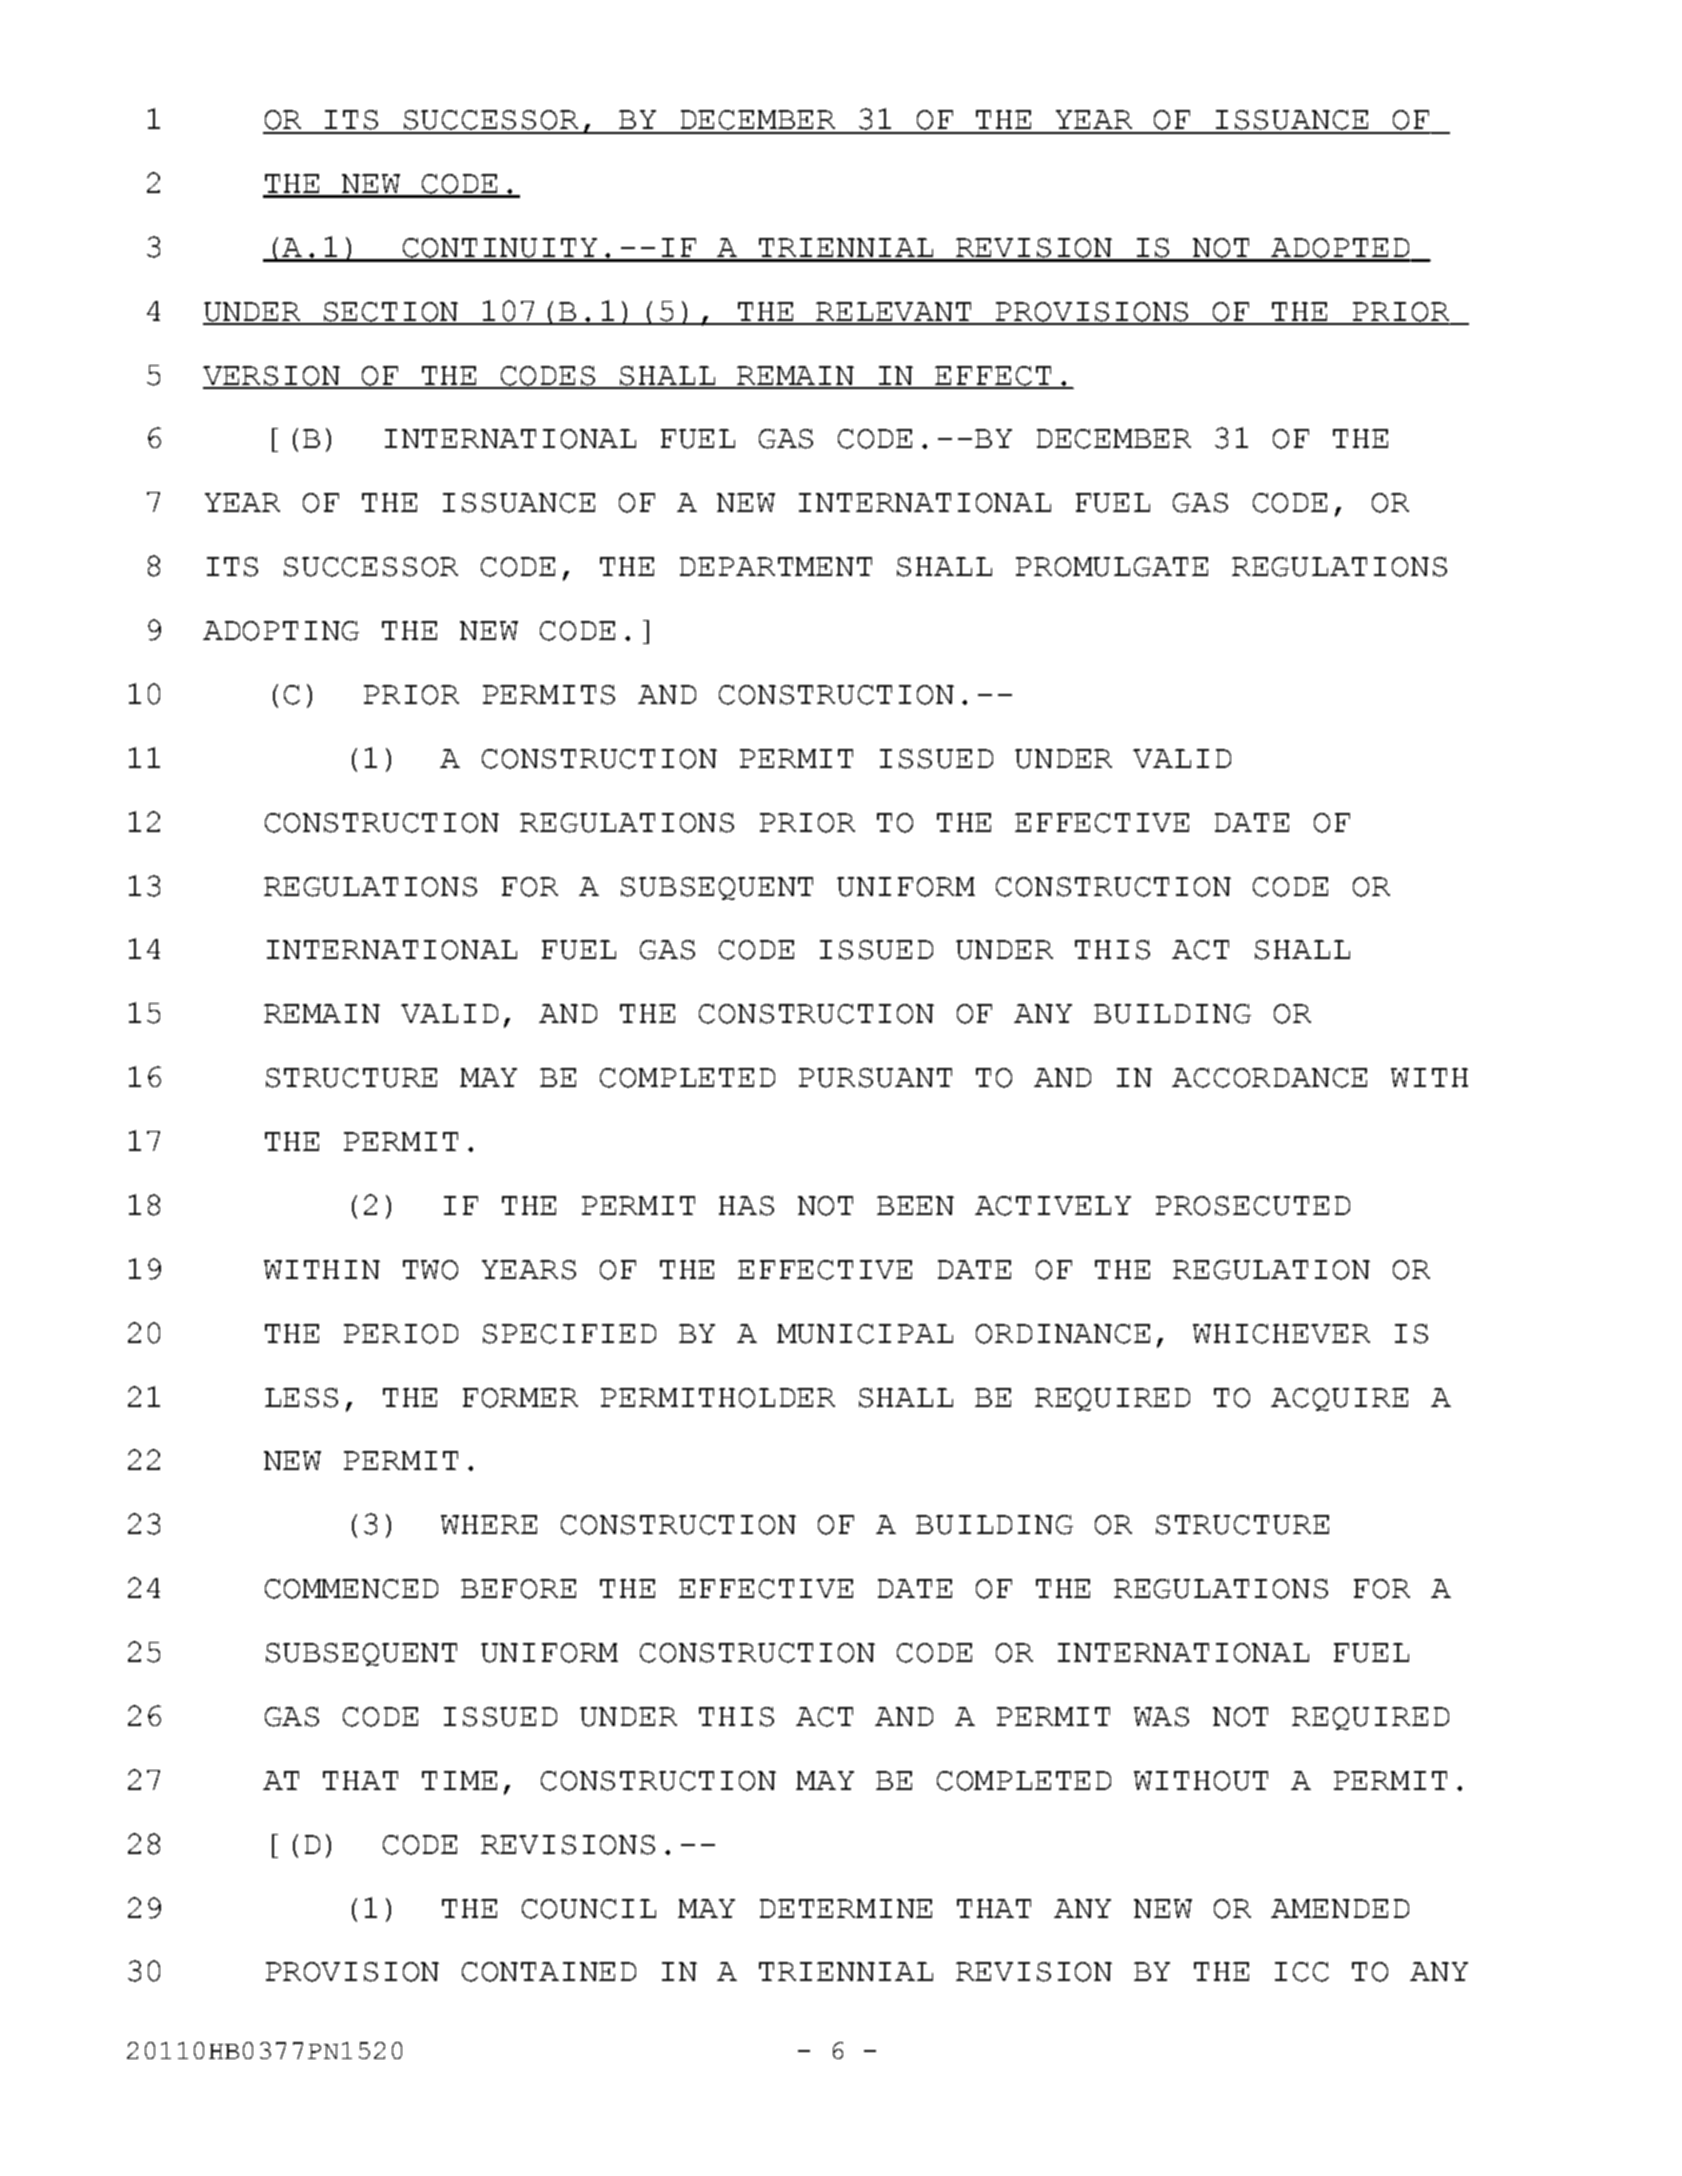 Image resolution: width=1682 pixels, height=2176 pixels. What do you see at coordinates (746, 1206) in the image?
I see `HAS` at bounding box center [746, 1206].
